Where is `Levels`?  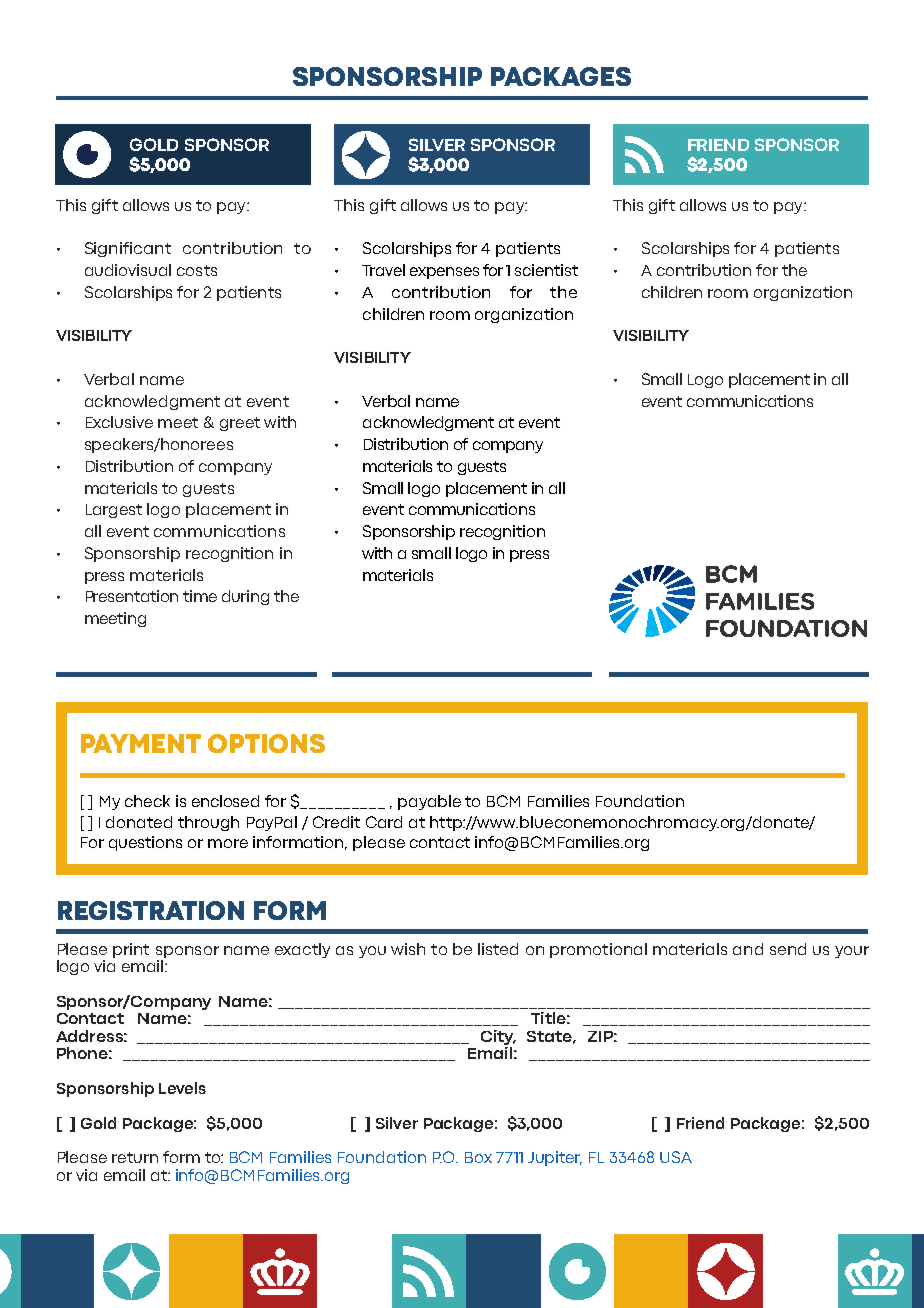
Levels is located at coordinates (182, 1088).
